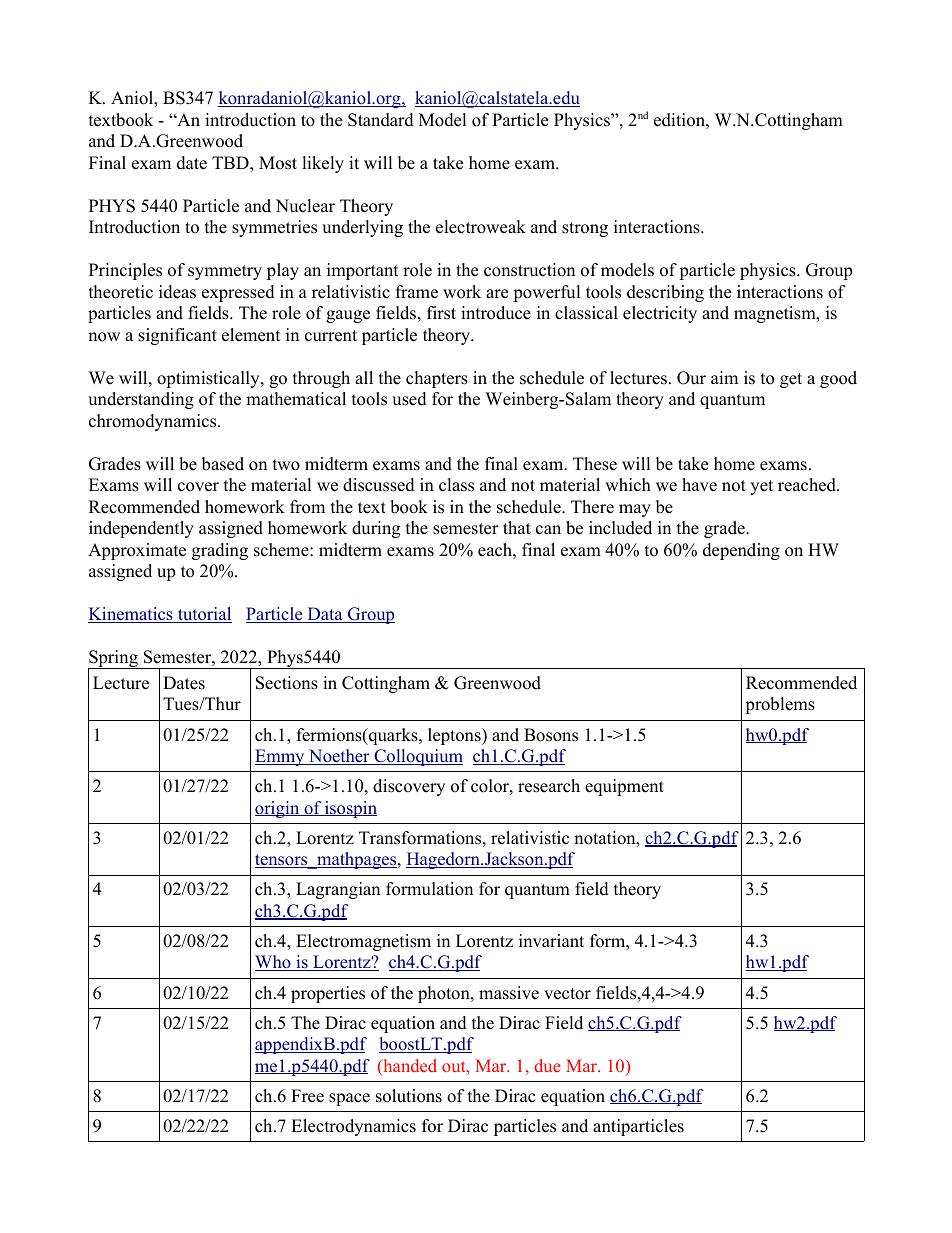 This screenshot has height=1233, width=952. Describe the element at coordinates (307, 1096) in the screenshot. I see `Free` at that location.
